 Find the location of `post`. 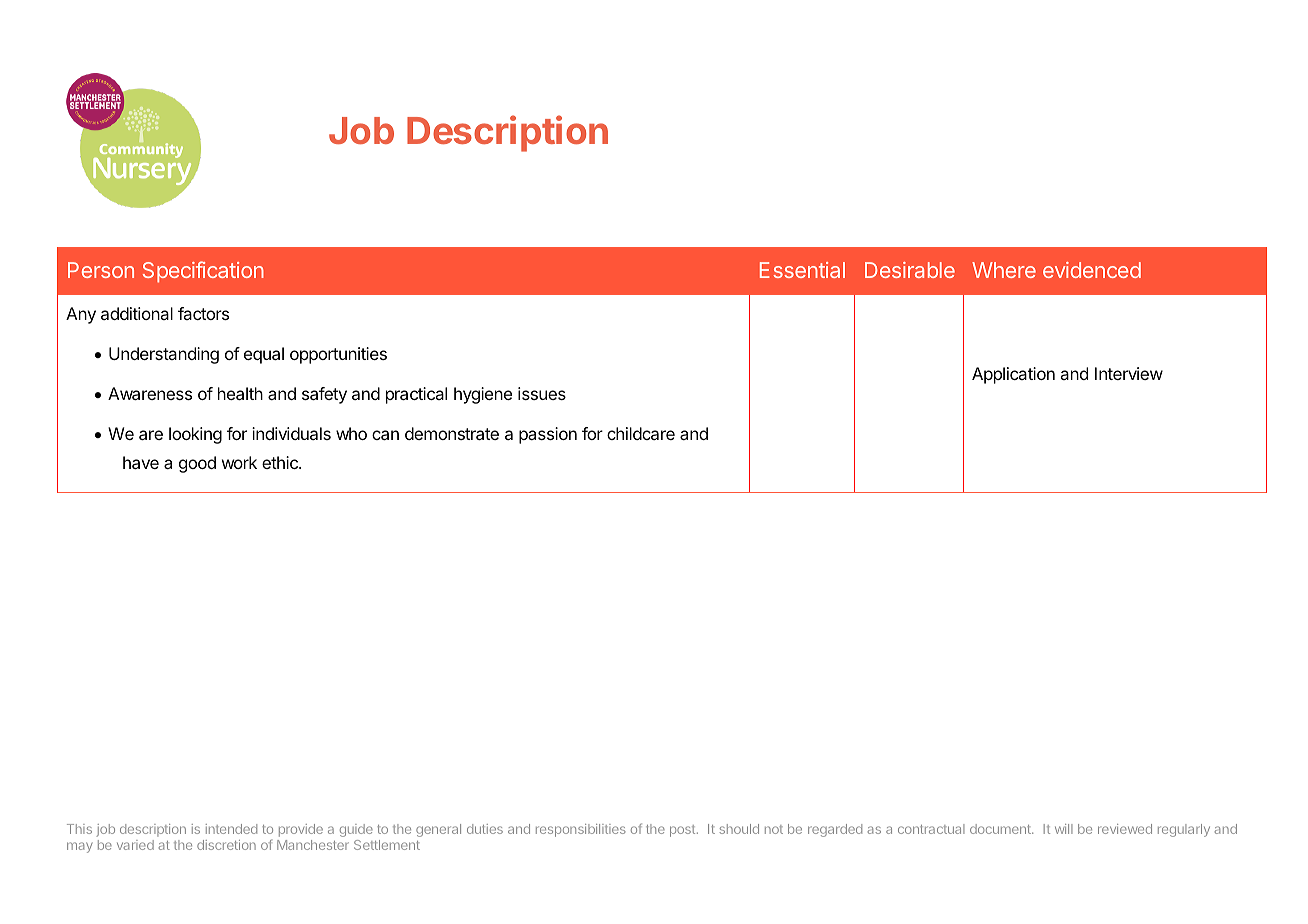

post is located at coordinates (682, 831).
